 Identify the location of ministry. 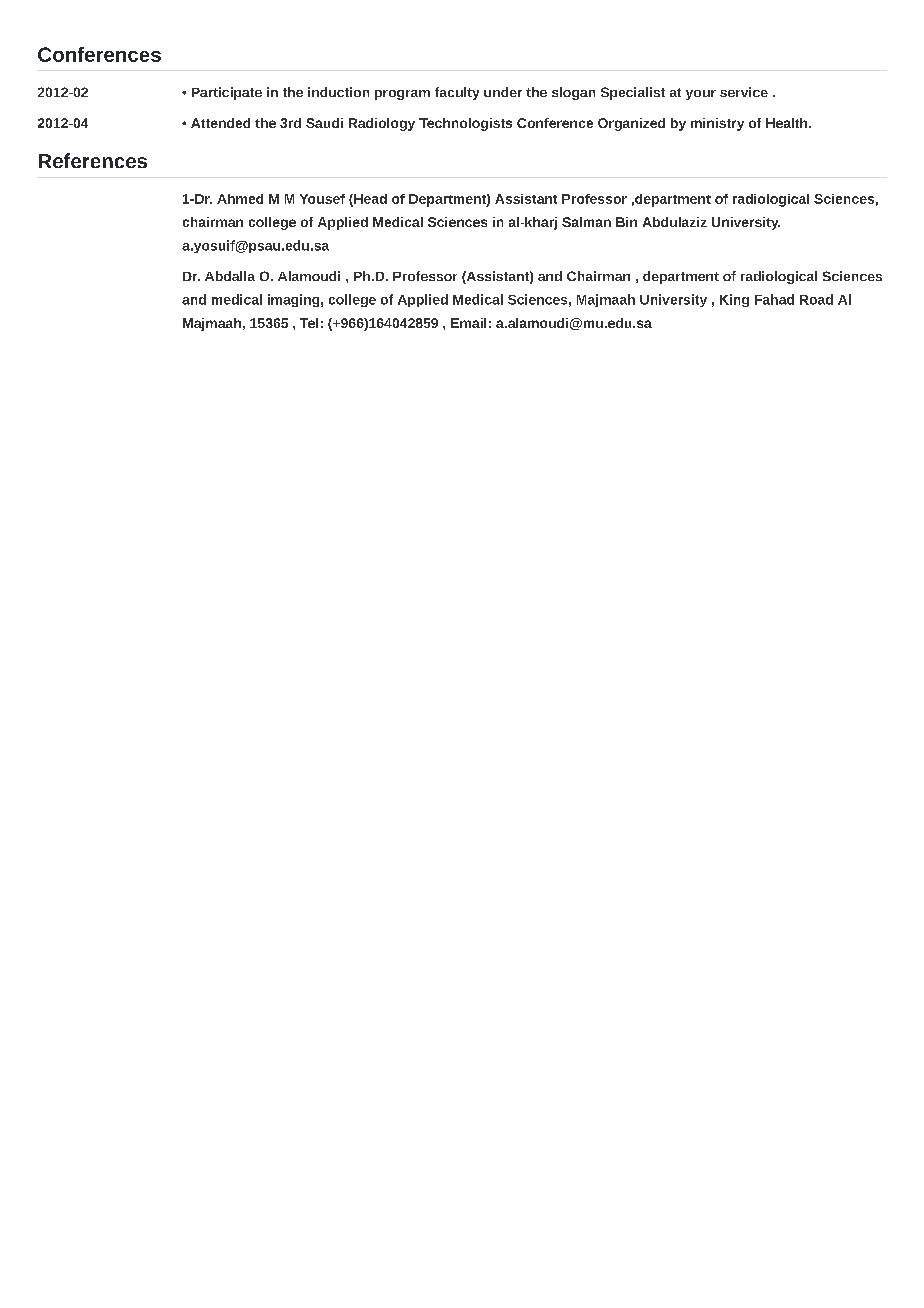
(717, 124).
